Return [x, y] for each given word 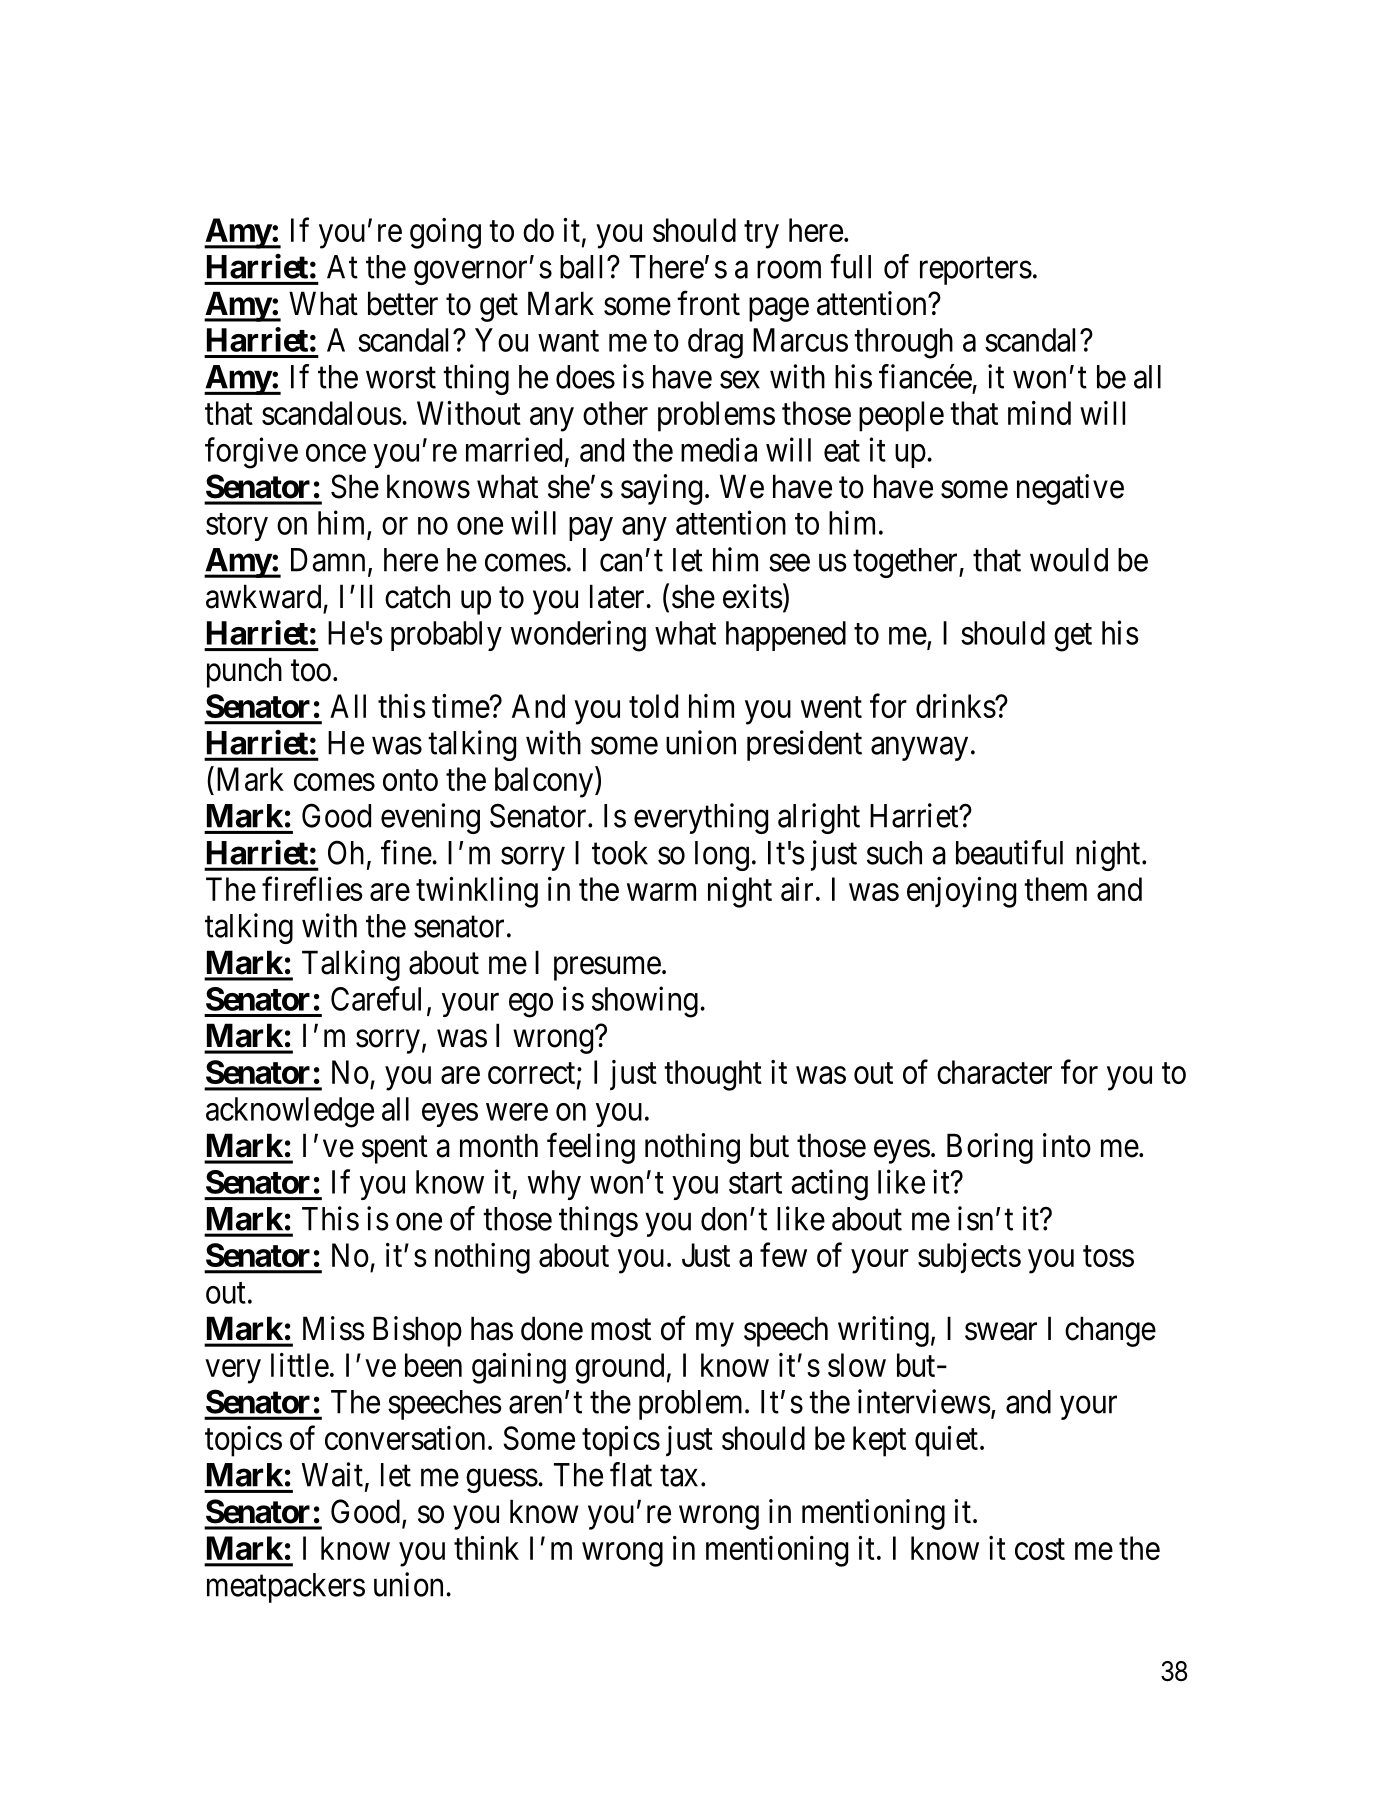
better [403, 303]
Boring [990, 1148]
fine [406, 852]
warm [661, 892]
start [755, 1183]
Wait [332, 1474]
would [1069, 560]
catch [417, 596]
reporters [976, 271]
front [708, 303]
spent [395, 1150]
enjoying [961, 892]
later [618, 596]
